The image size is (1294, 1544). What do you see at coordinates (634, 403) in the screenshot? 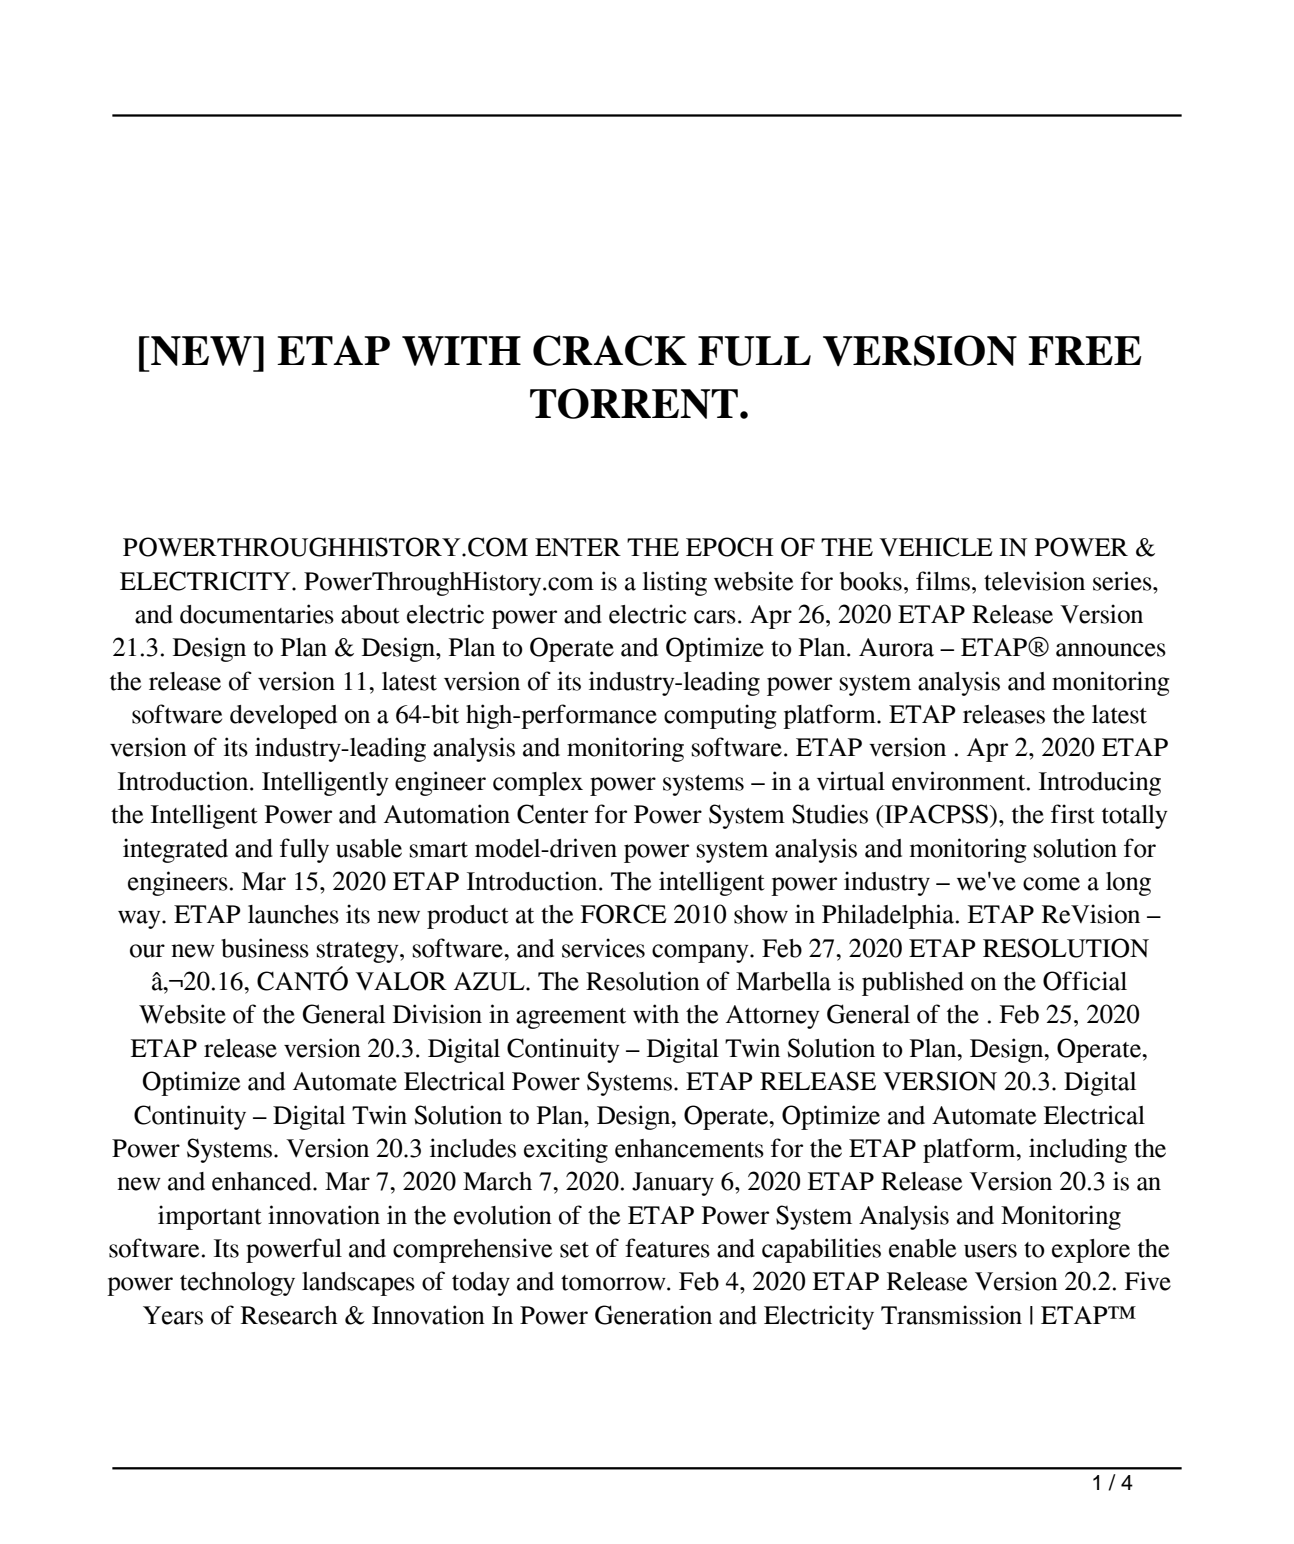
I see `TORRENT` at bounding box center [634, 403].
